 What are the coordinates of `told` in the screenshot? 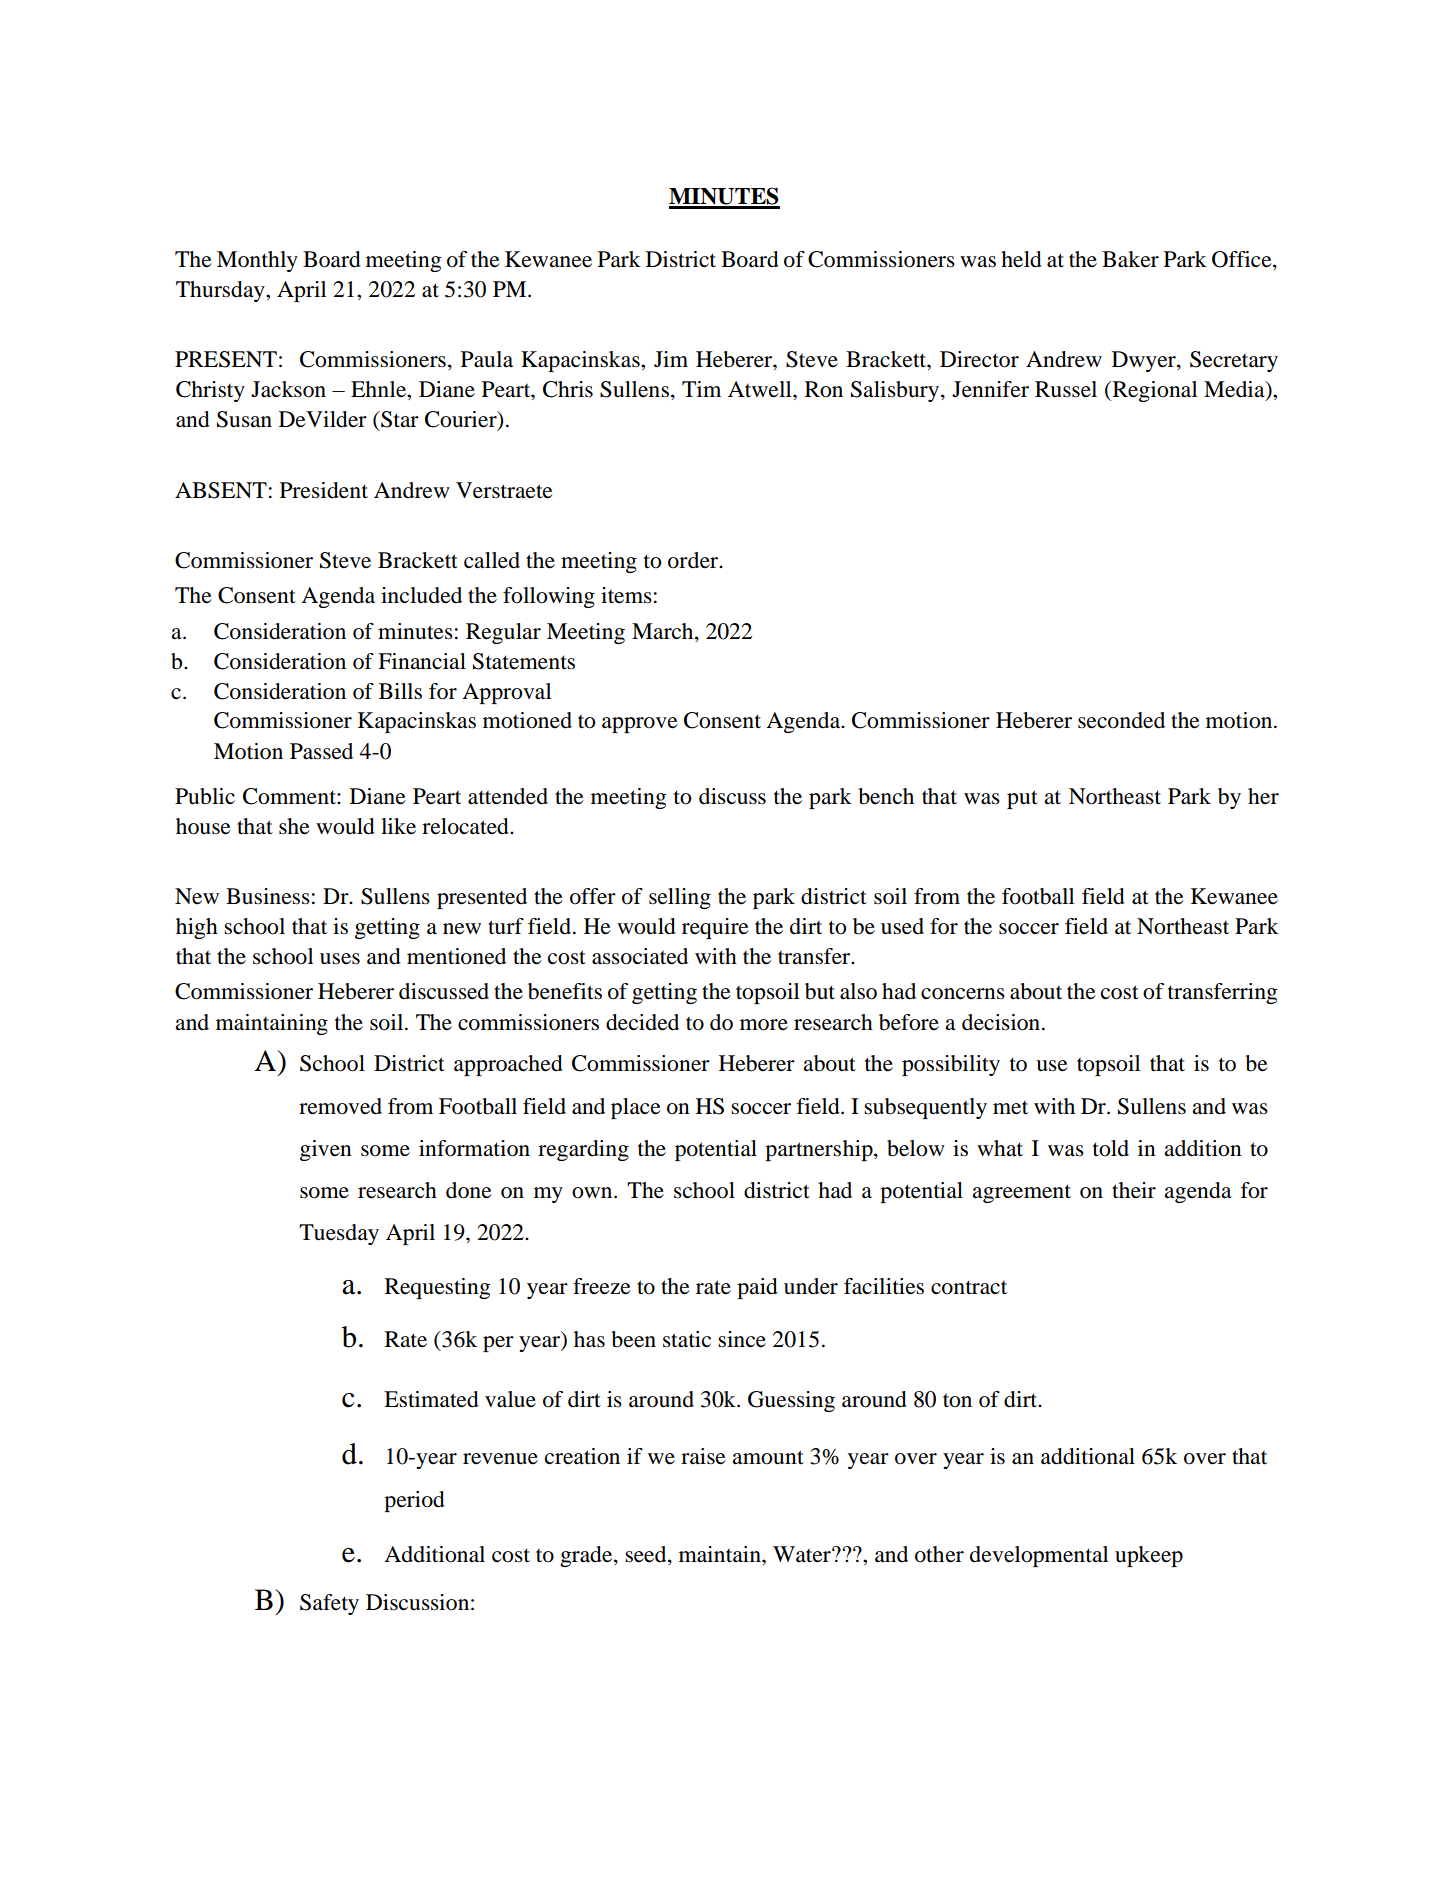 It's located at (1111, 1148).
